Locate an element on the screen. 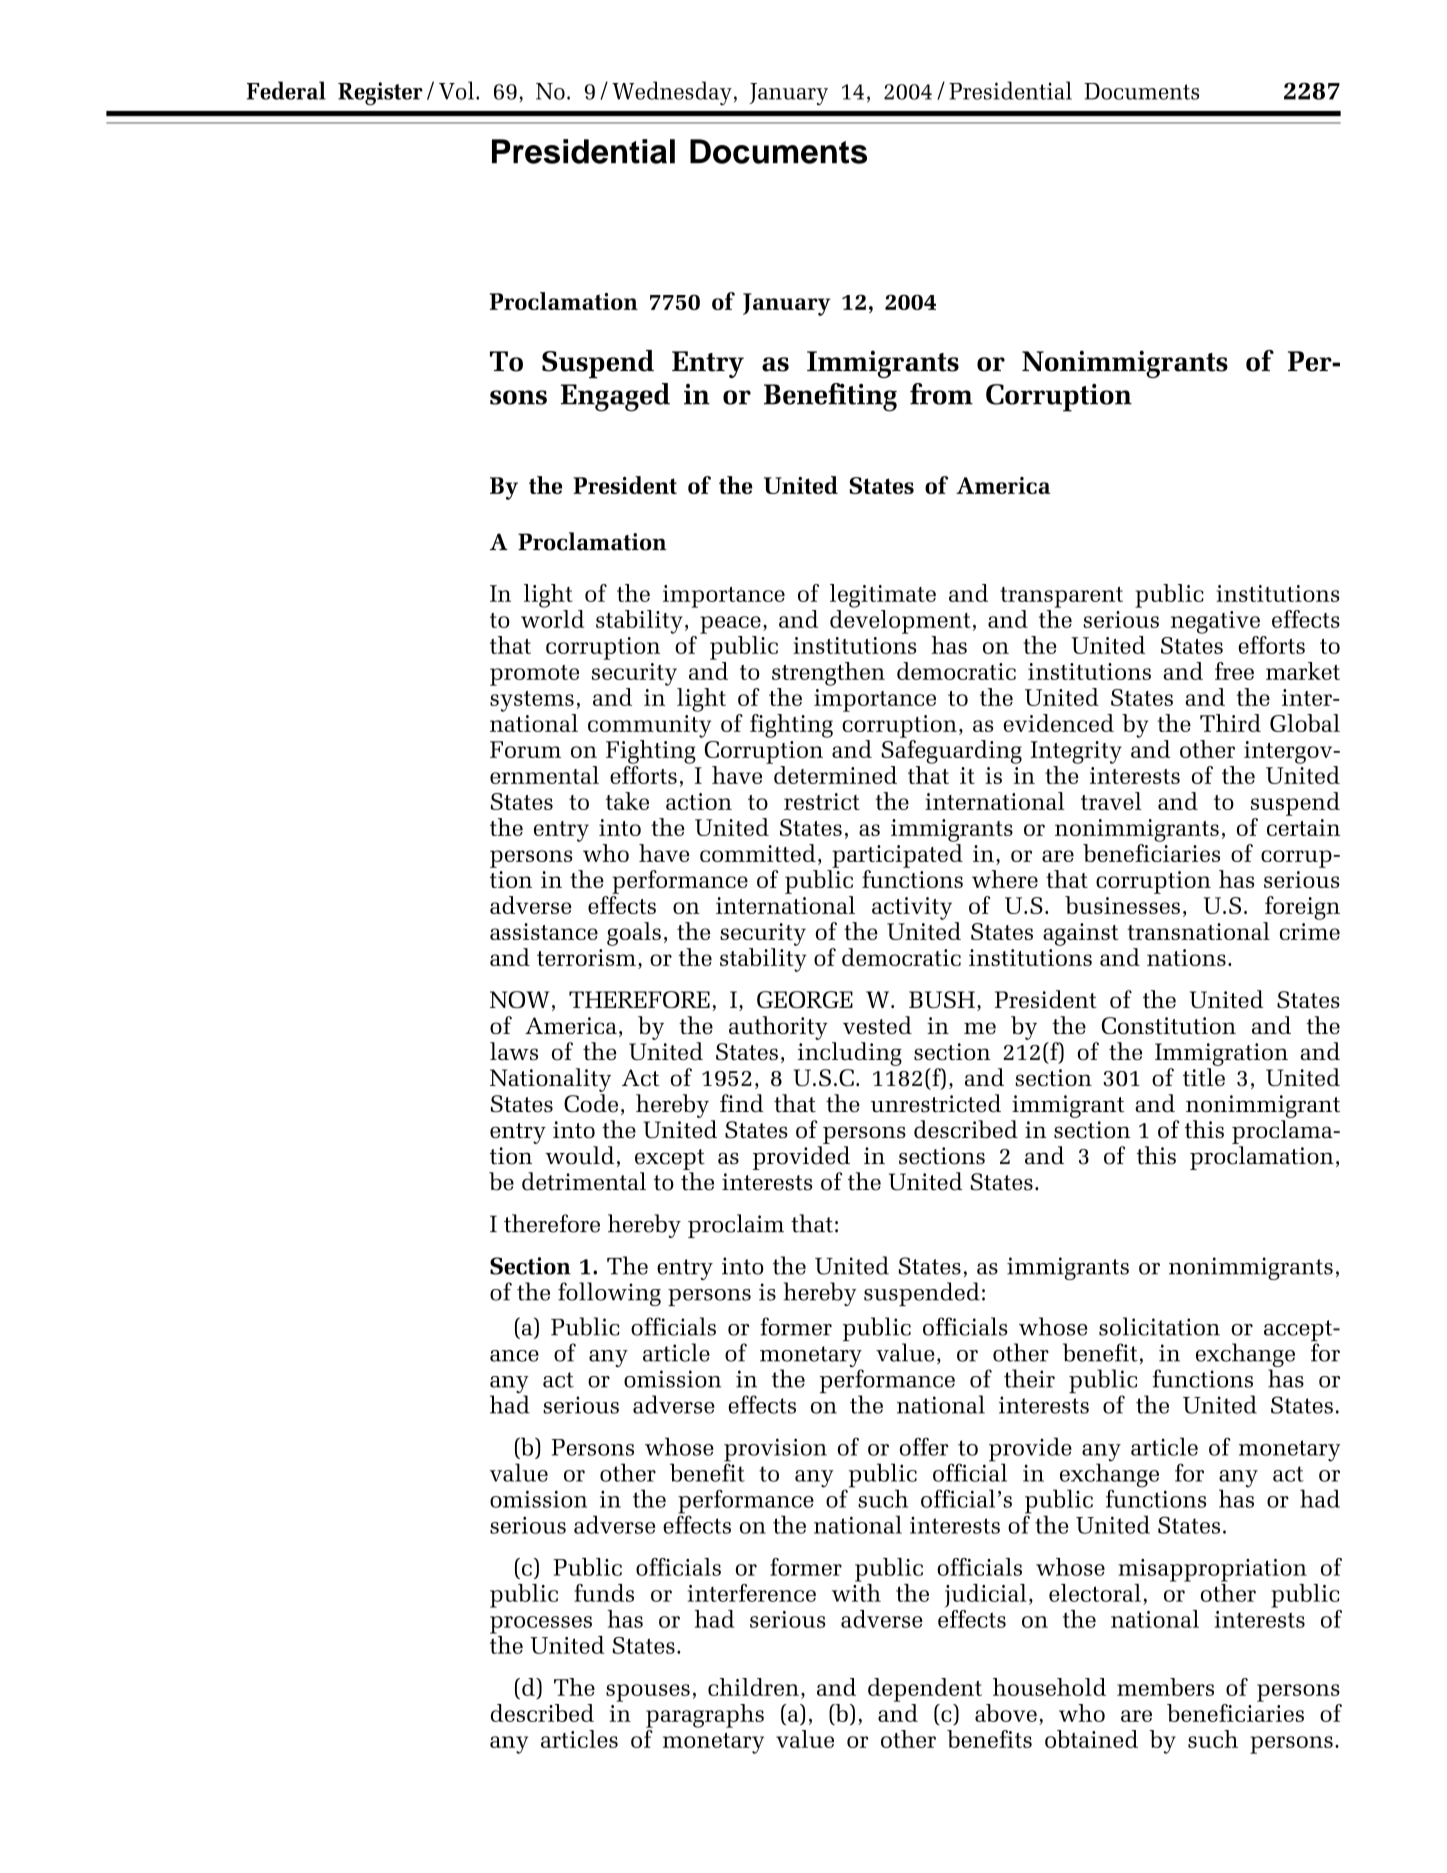 The image size is (1447, 1873). Register is located at coordinates (380, 94).
